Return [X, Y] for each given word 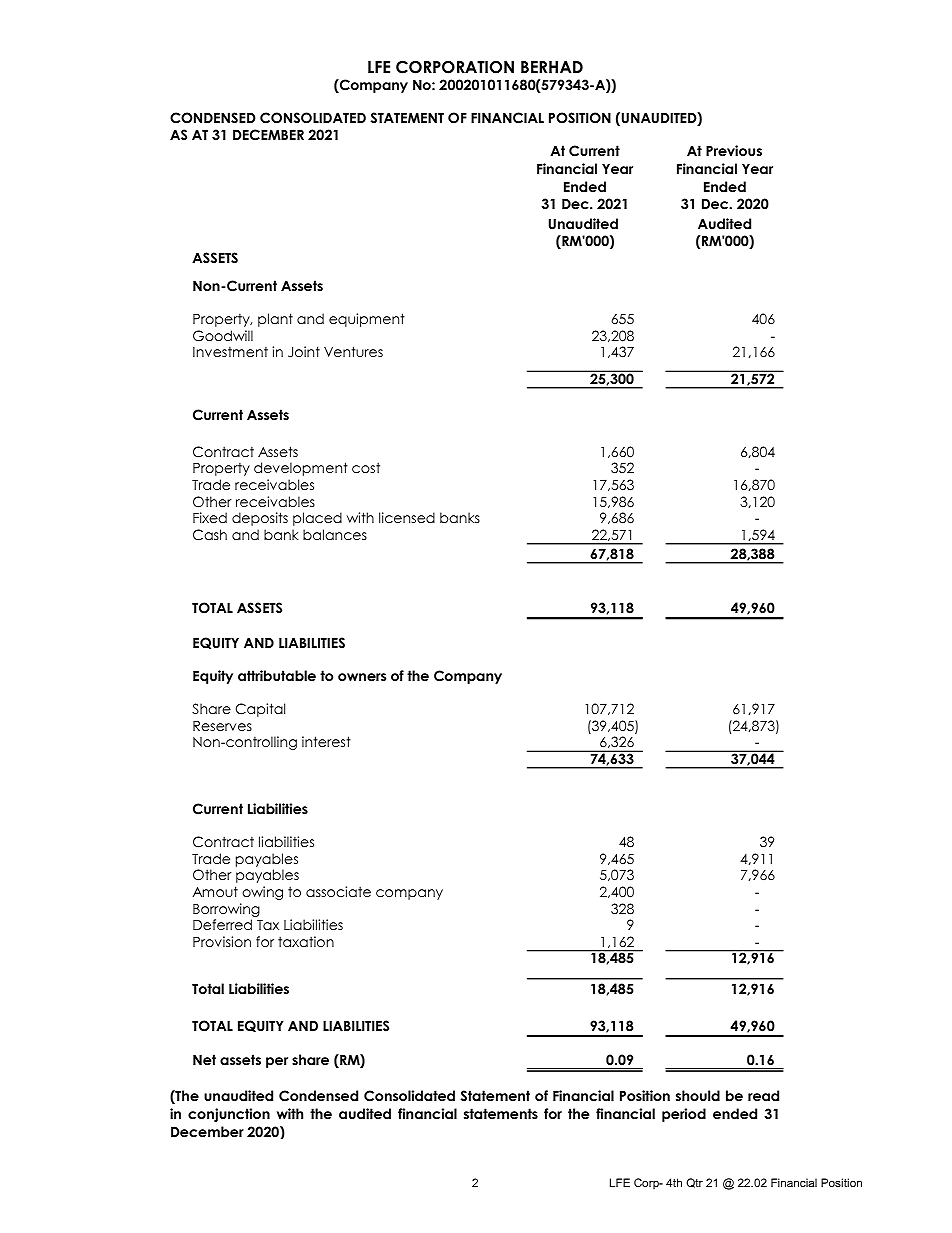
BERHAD [552, 67]
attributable [277, 675]
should [698, 1095]
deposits [260, 519]
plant [275, 320]
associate [338, 891]
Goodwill [223, 336]
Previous [734, 150]
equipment [367, 320]
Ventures [353, 351]
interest [326, 741]
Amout [215, 891]
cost [366, 467]
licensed [407, 517]
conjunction [229, 1115]
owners [362, 677]
